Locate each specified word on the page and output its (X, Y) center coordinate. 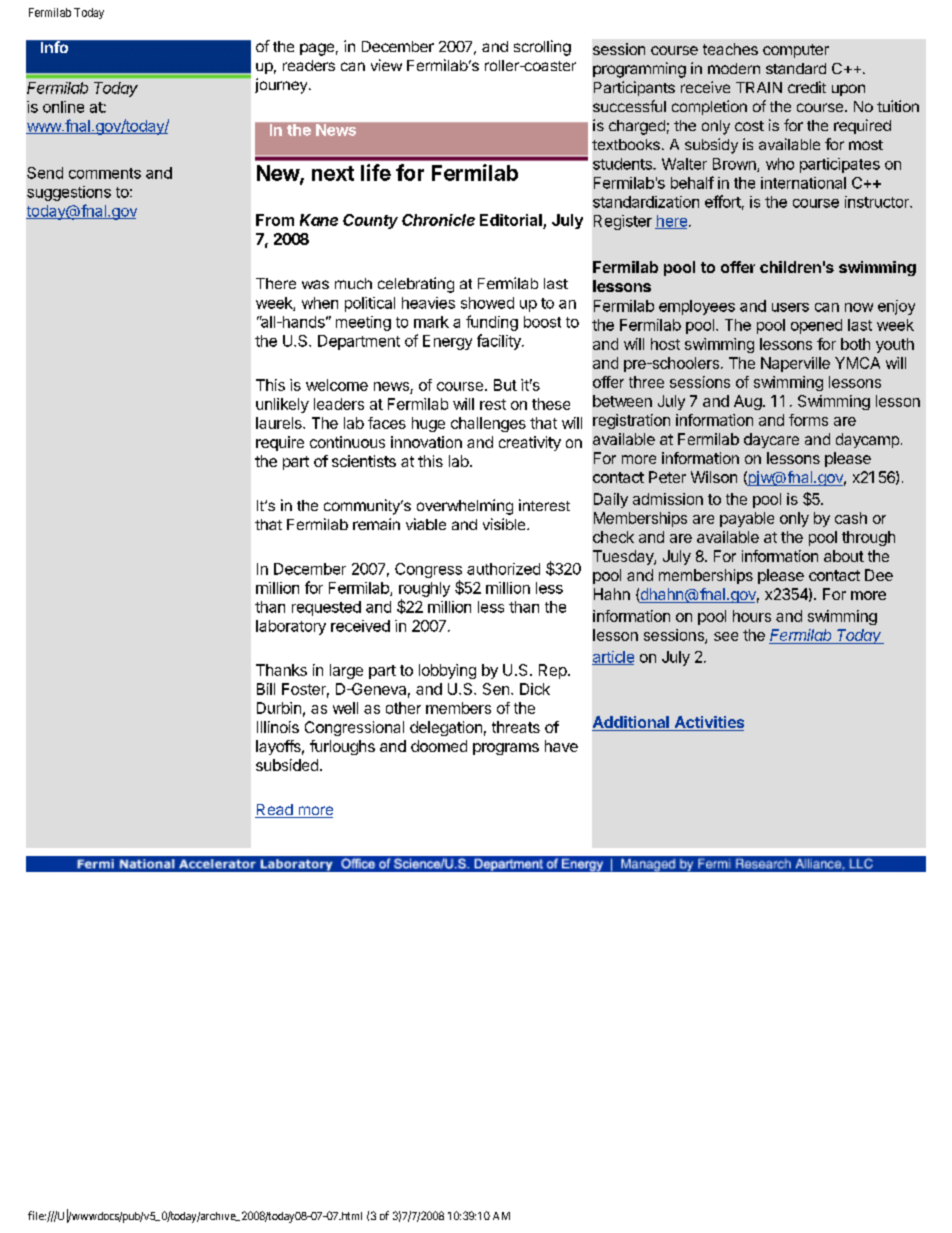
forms (808, 420)
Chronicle (438, 220)
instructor (878, 202)
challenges (488, 424)
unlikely (282, 405)
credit (807, 87)
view (386, 65)
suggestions (69, 193)
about (844, 556)
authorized (503, 569)
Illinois (278, 727)
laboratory (291, 627)
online (63, 107)
